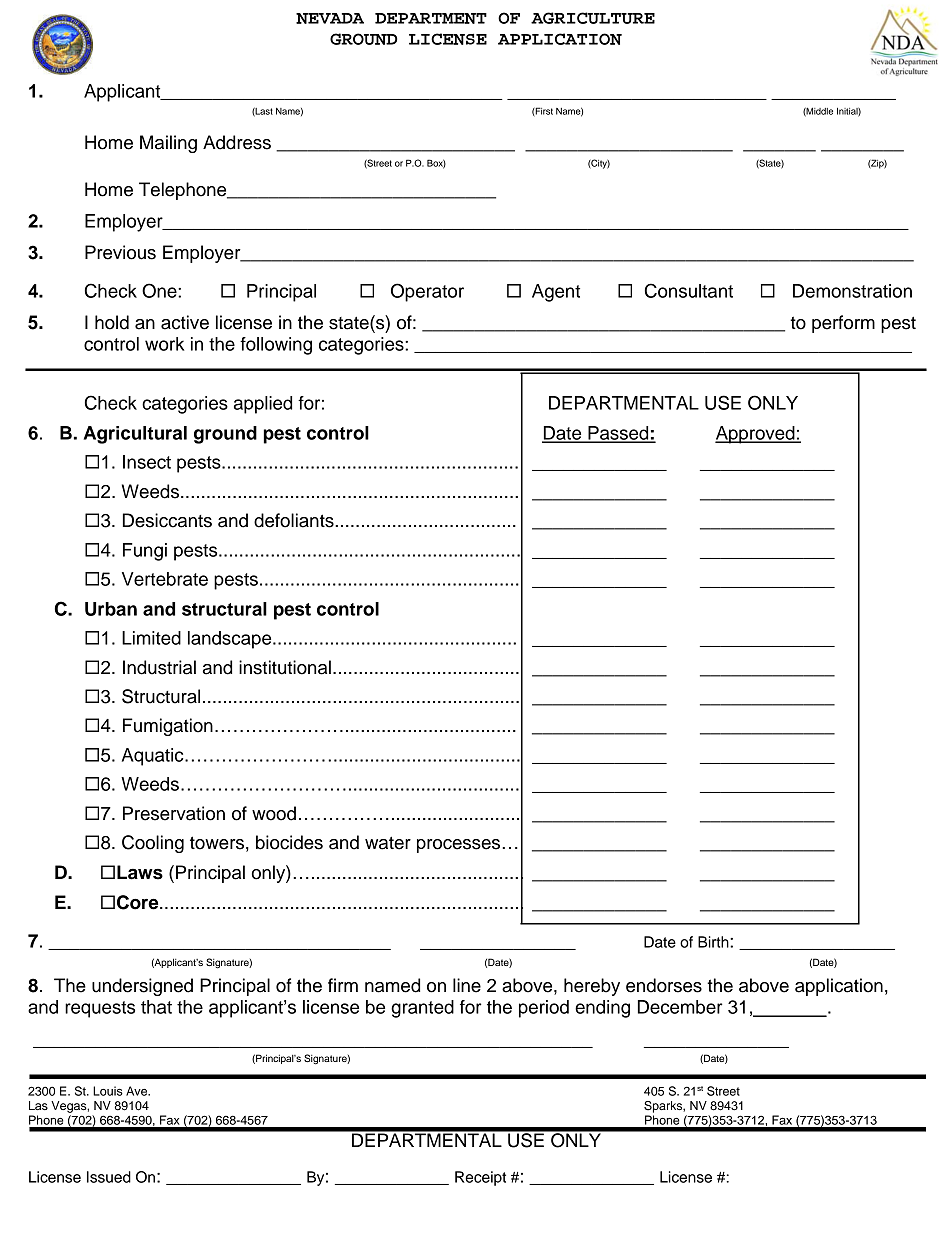  Describe the element at coordinates (756, 435) in the screenshot. I see `Approved` at that location.
